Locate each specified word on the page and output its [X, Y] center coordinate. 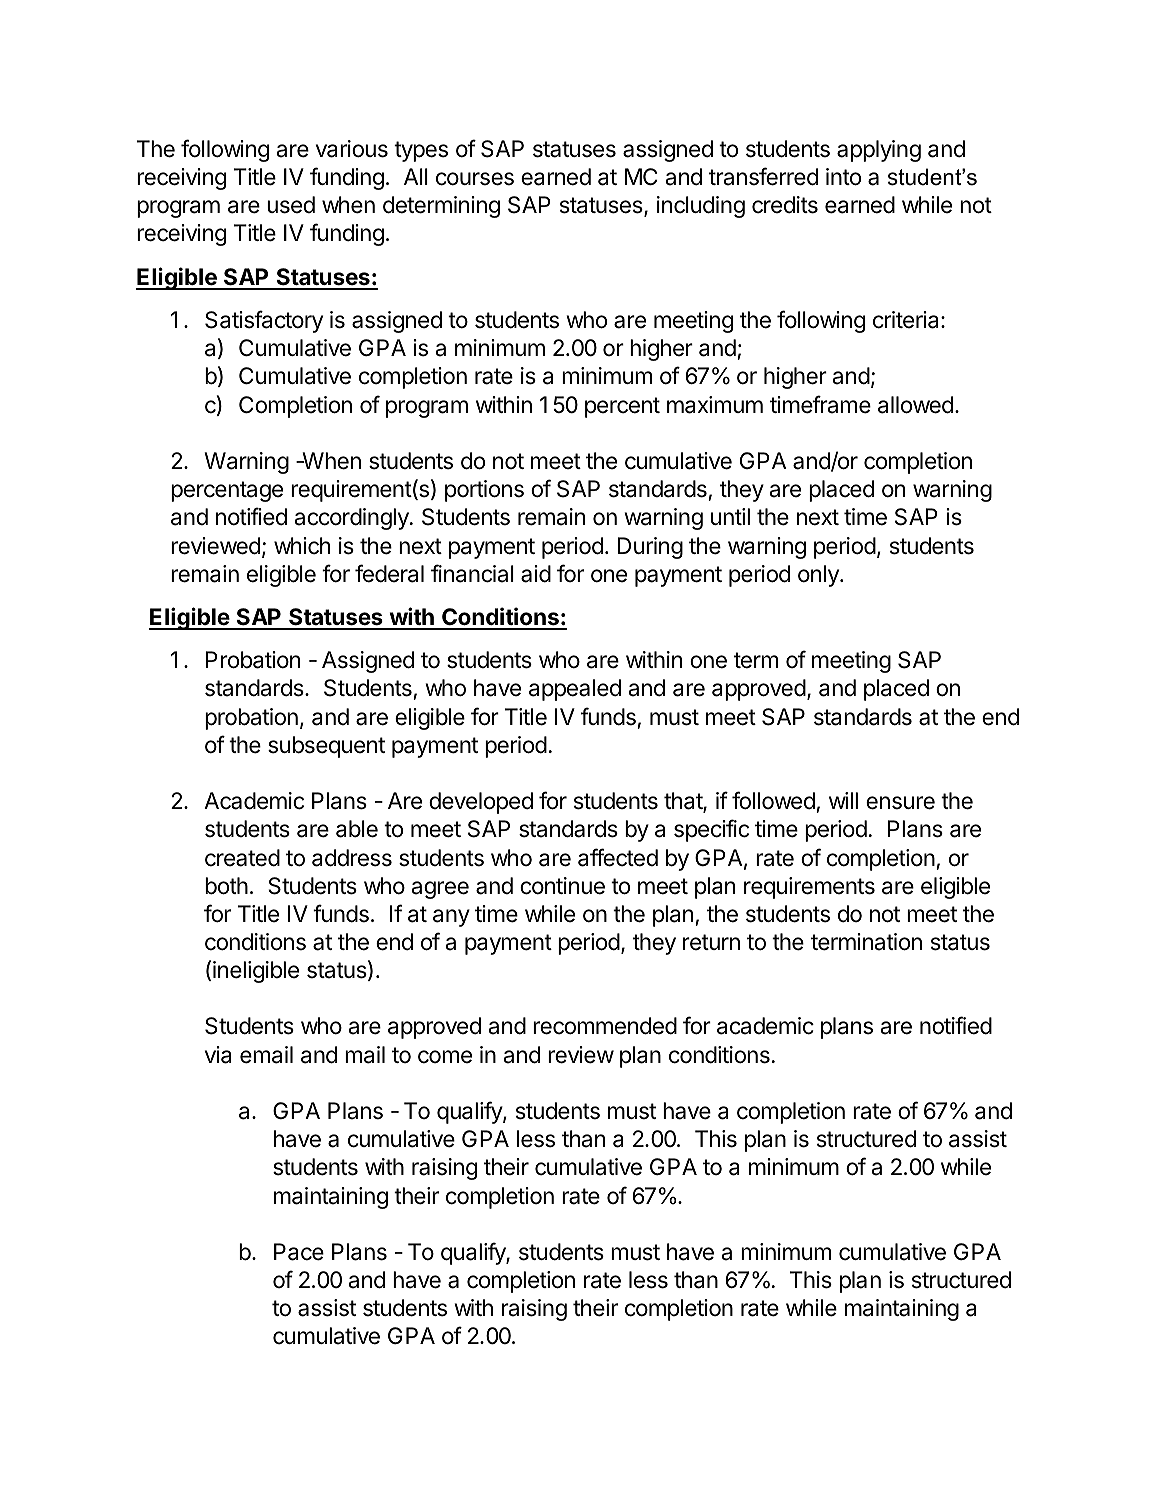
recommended [605, 1026]
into [843, 177]
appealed [575, 690]
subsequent [326, 747]
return [711, 942]
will [843, 800]
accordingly [352, 519]
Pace [299, 1252]
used [291, 205]
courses [475, 179]
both [226, 886]
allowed [915, 405]
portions [484, 491]
